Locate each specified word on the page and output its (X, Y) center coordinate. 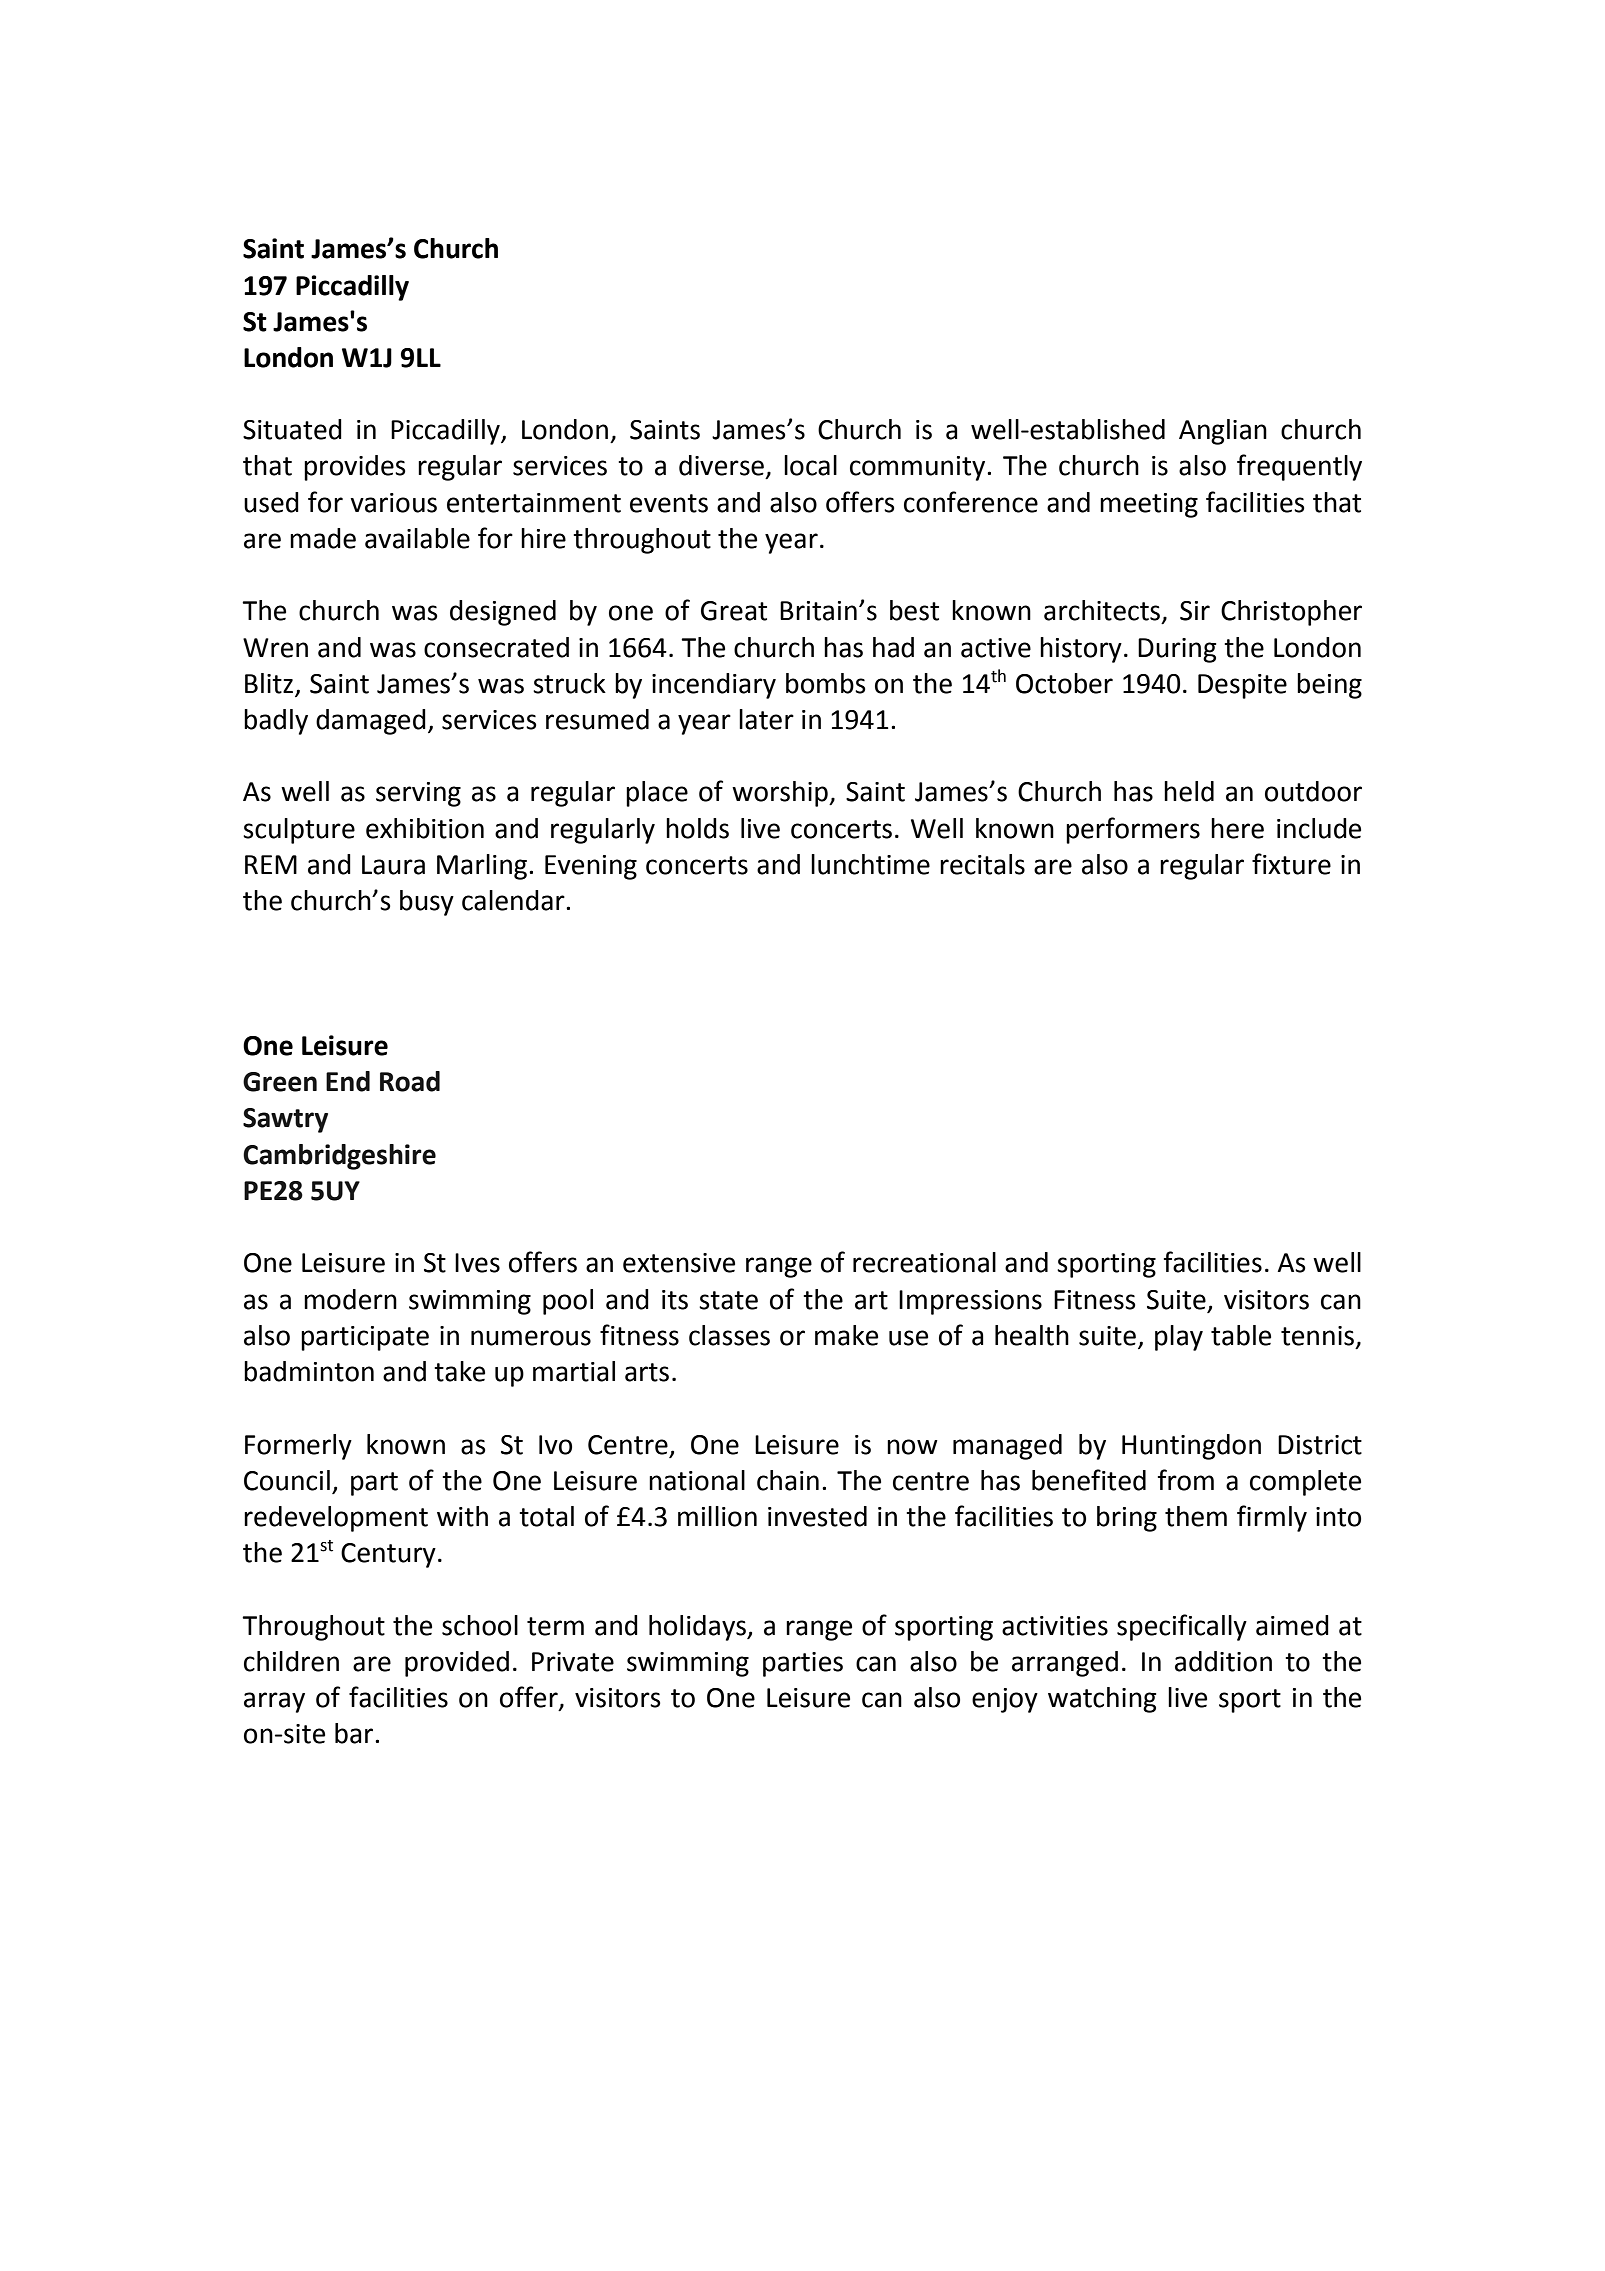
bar (355, 1733)
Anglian (1223, 432)
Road (410, 1081)
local (810, 465)
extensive (679, 1263)
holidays (698, 1628)
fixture (1291, 864)
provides (355, 468)
